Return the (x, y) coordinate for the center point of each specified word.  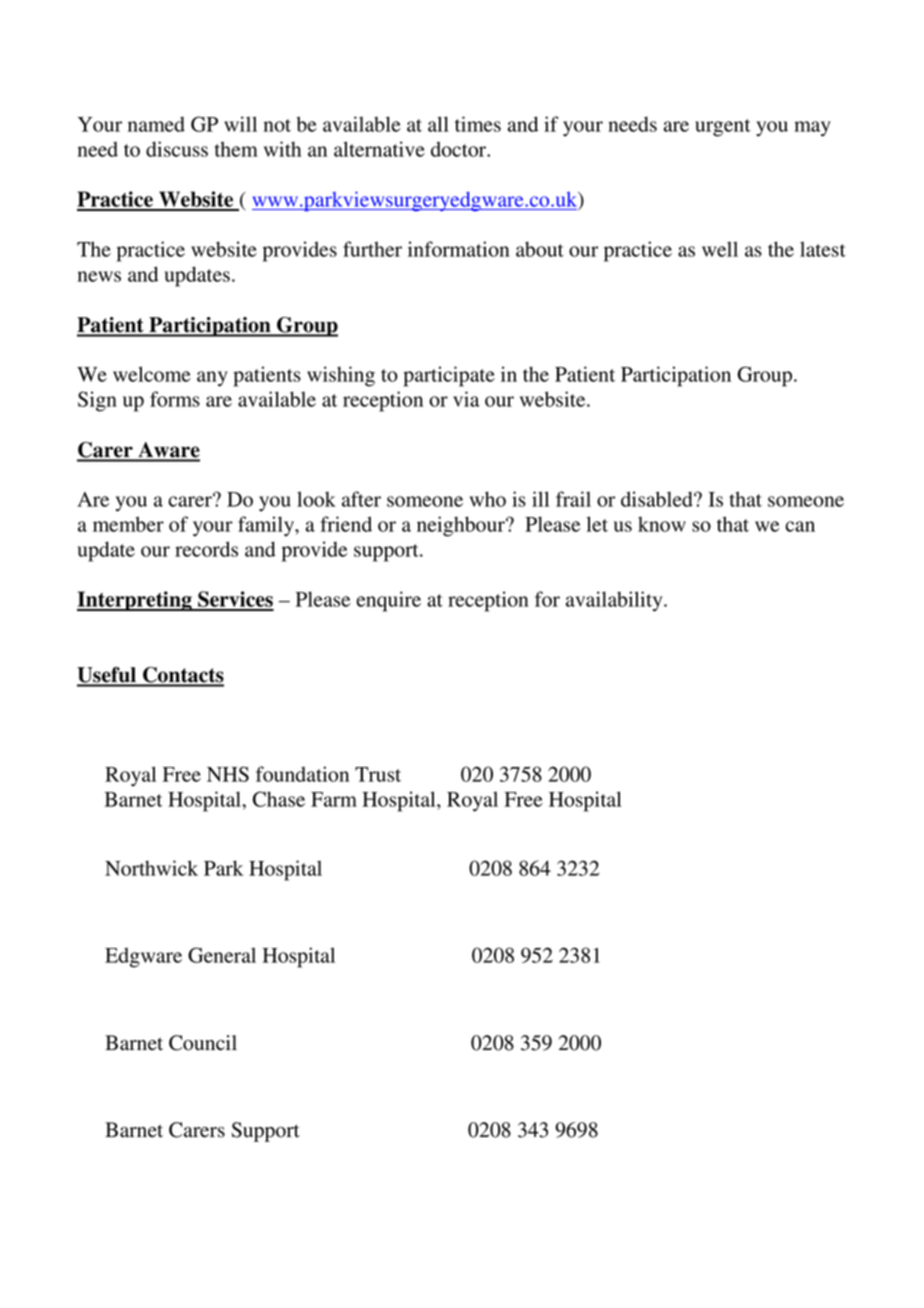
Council (203, 1043)
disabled (658, 499)
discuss (177, 149)
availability (615, 601)
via (466, 399)
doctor (460, 149)
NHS (228, 774)
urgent (723, 128)
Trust (378, 774)
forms (175, 399)
